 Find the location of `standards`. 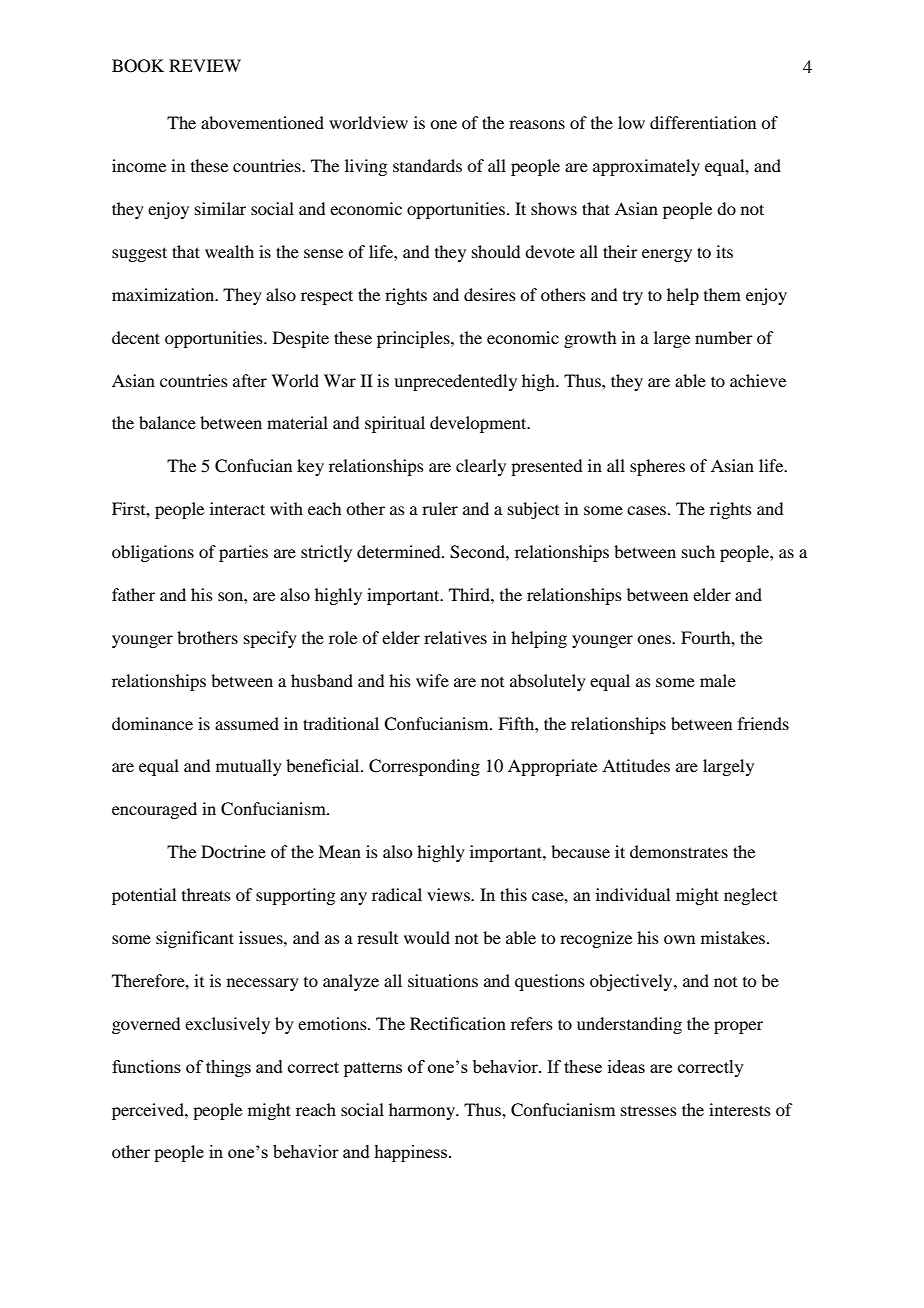

standards is located at coordinates (427, 165).
